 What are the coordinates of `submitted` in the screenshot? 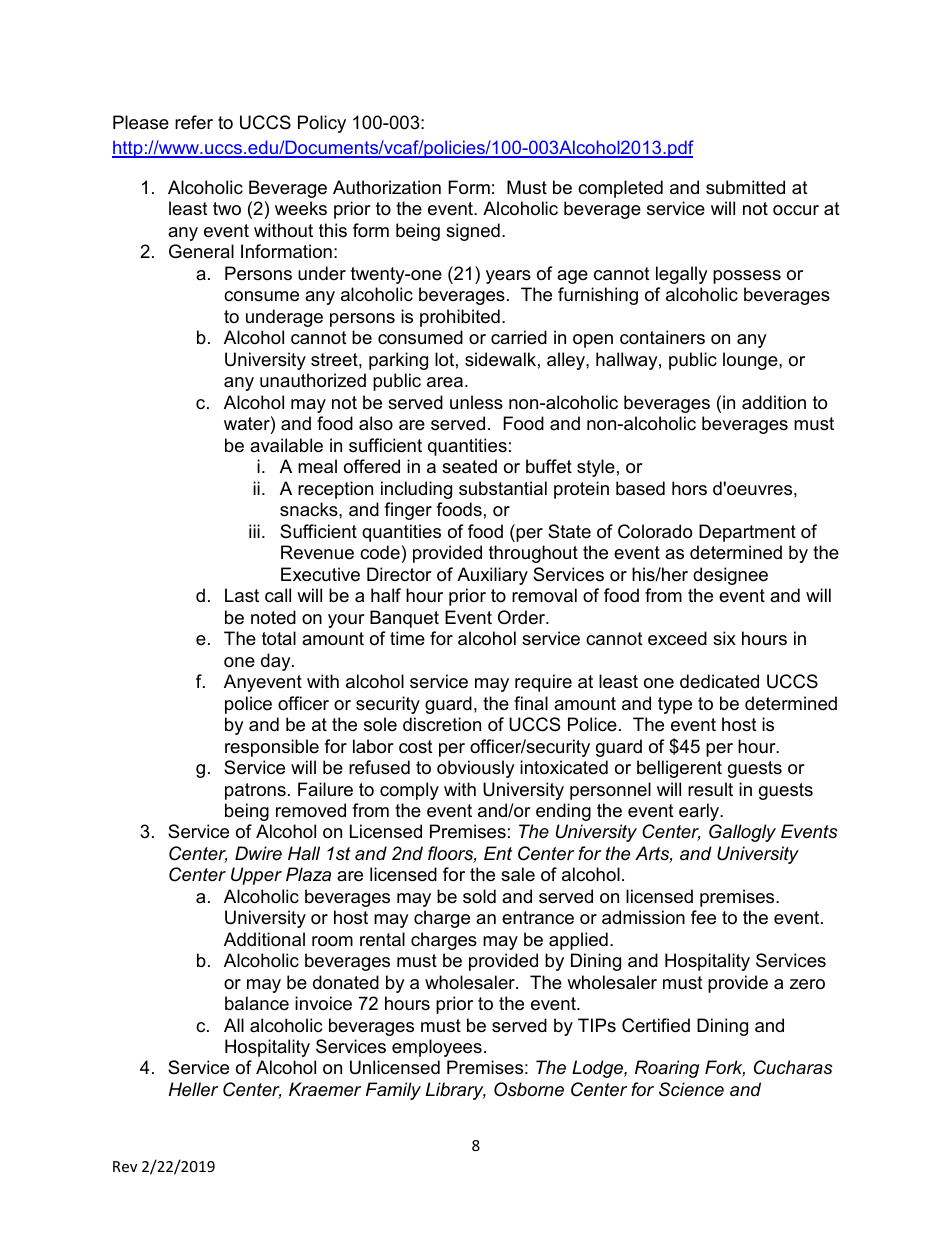 It's located at (745, 187).
